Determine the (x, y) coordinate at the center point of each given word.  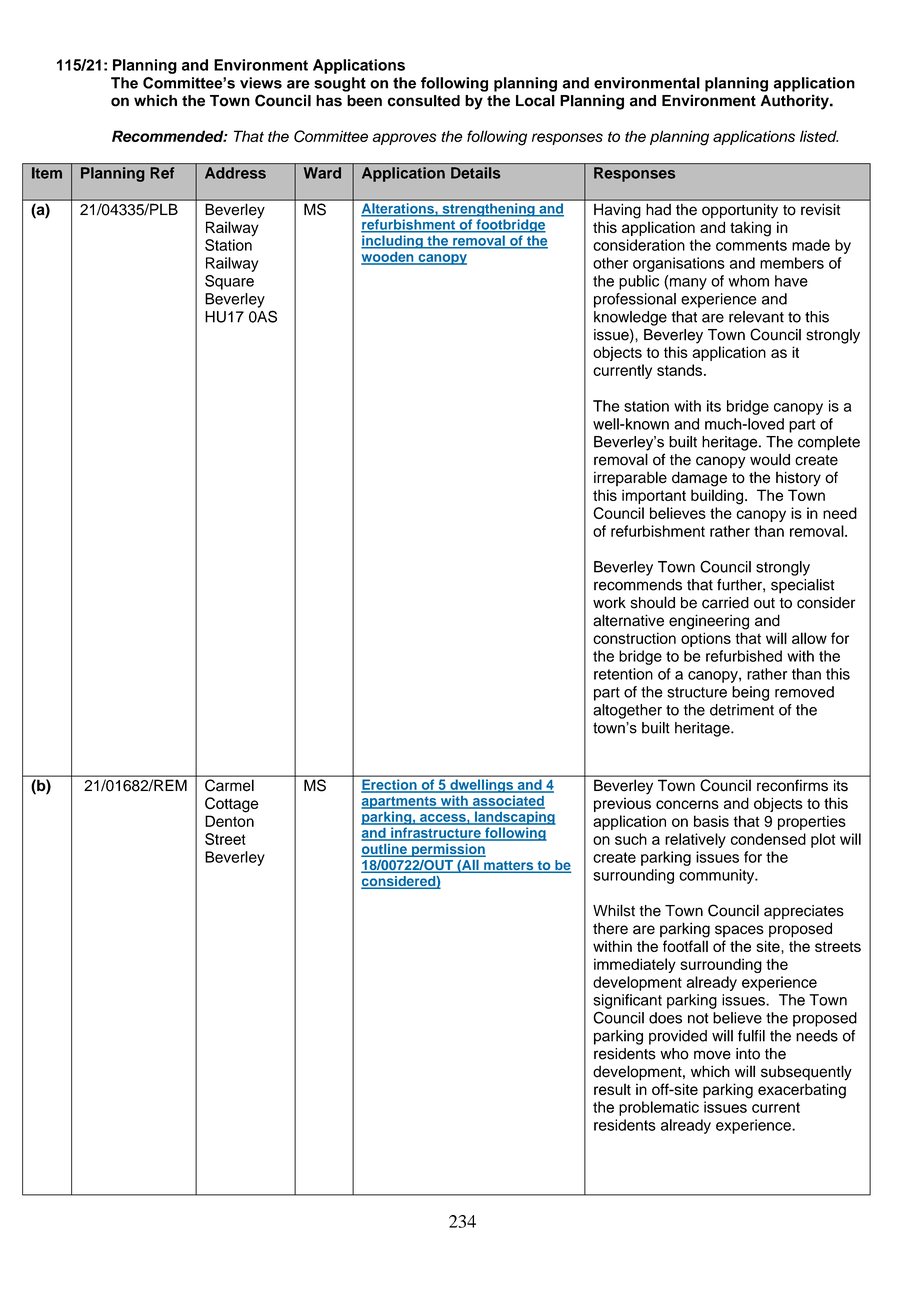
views (261, 83)
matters (509, 867)
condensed (768, 839)
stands (679, 370)
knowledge (630, 318)
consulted (424, 101)
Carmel (229, 785)
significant (627, 1001)
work (609, 603)
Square (229, 282)
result (612, 1089)
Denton (229, 821)
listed (819, 136)
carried (725, 603)
